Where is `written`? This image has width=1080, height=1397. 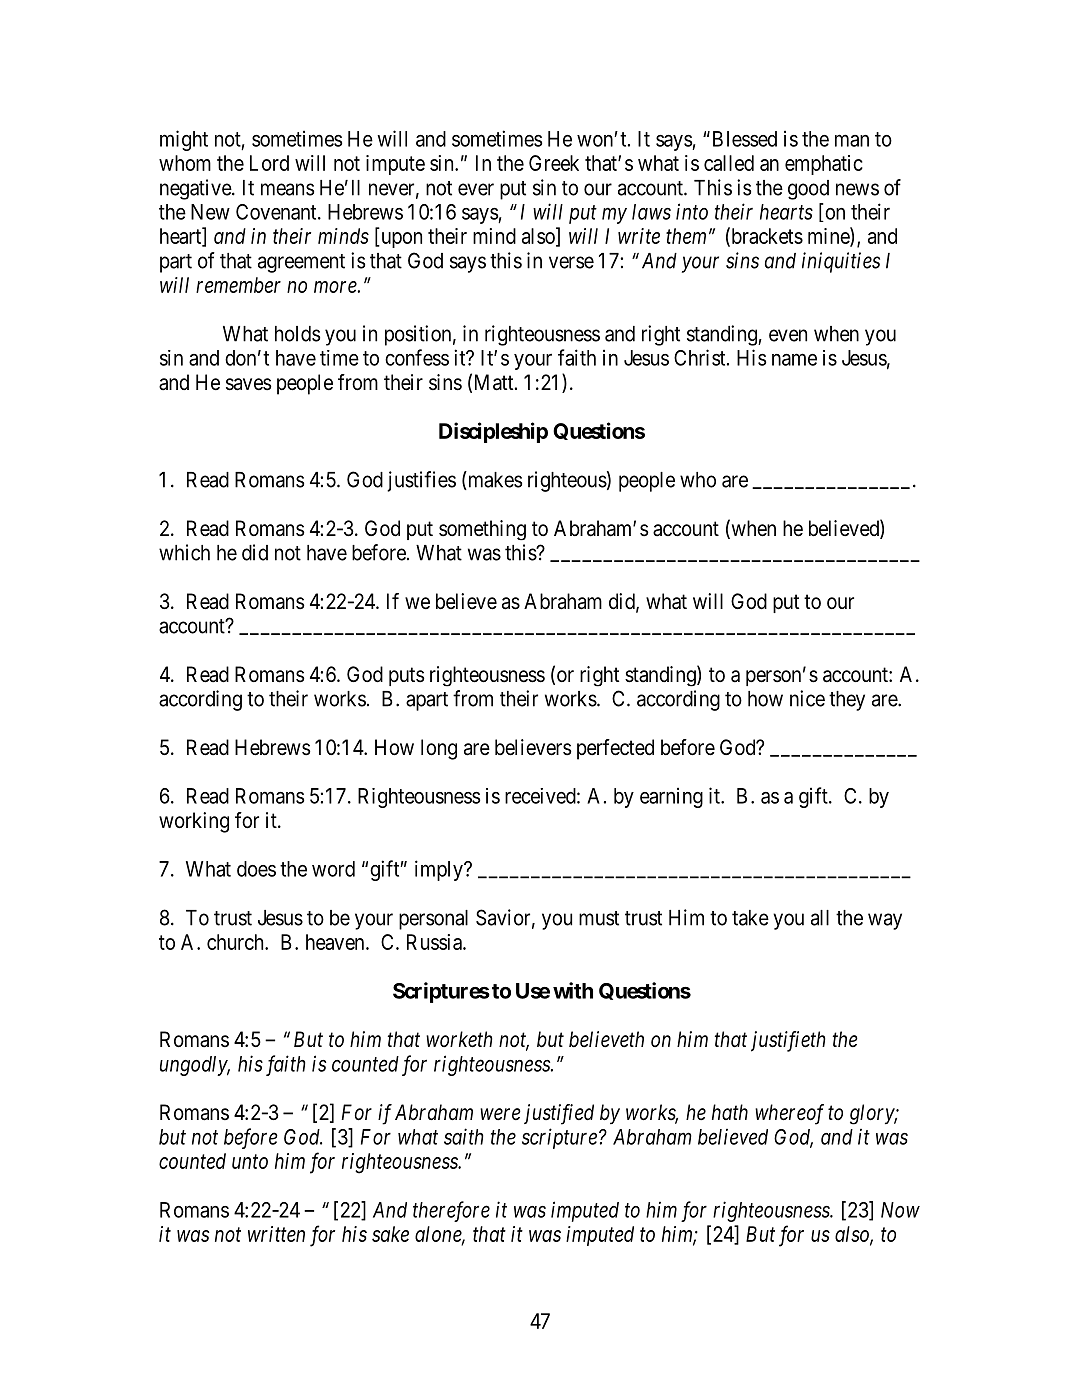
written is located at coordinates (276, 1234).
